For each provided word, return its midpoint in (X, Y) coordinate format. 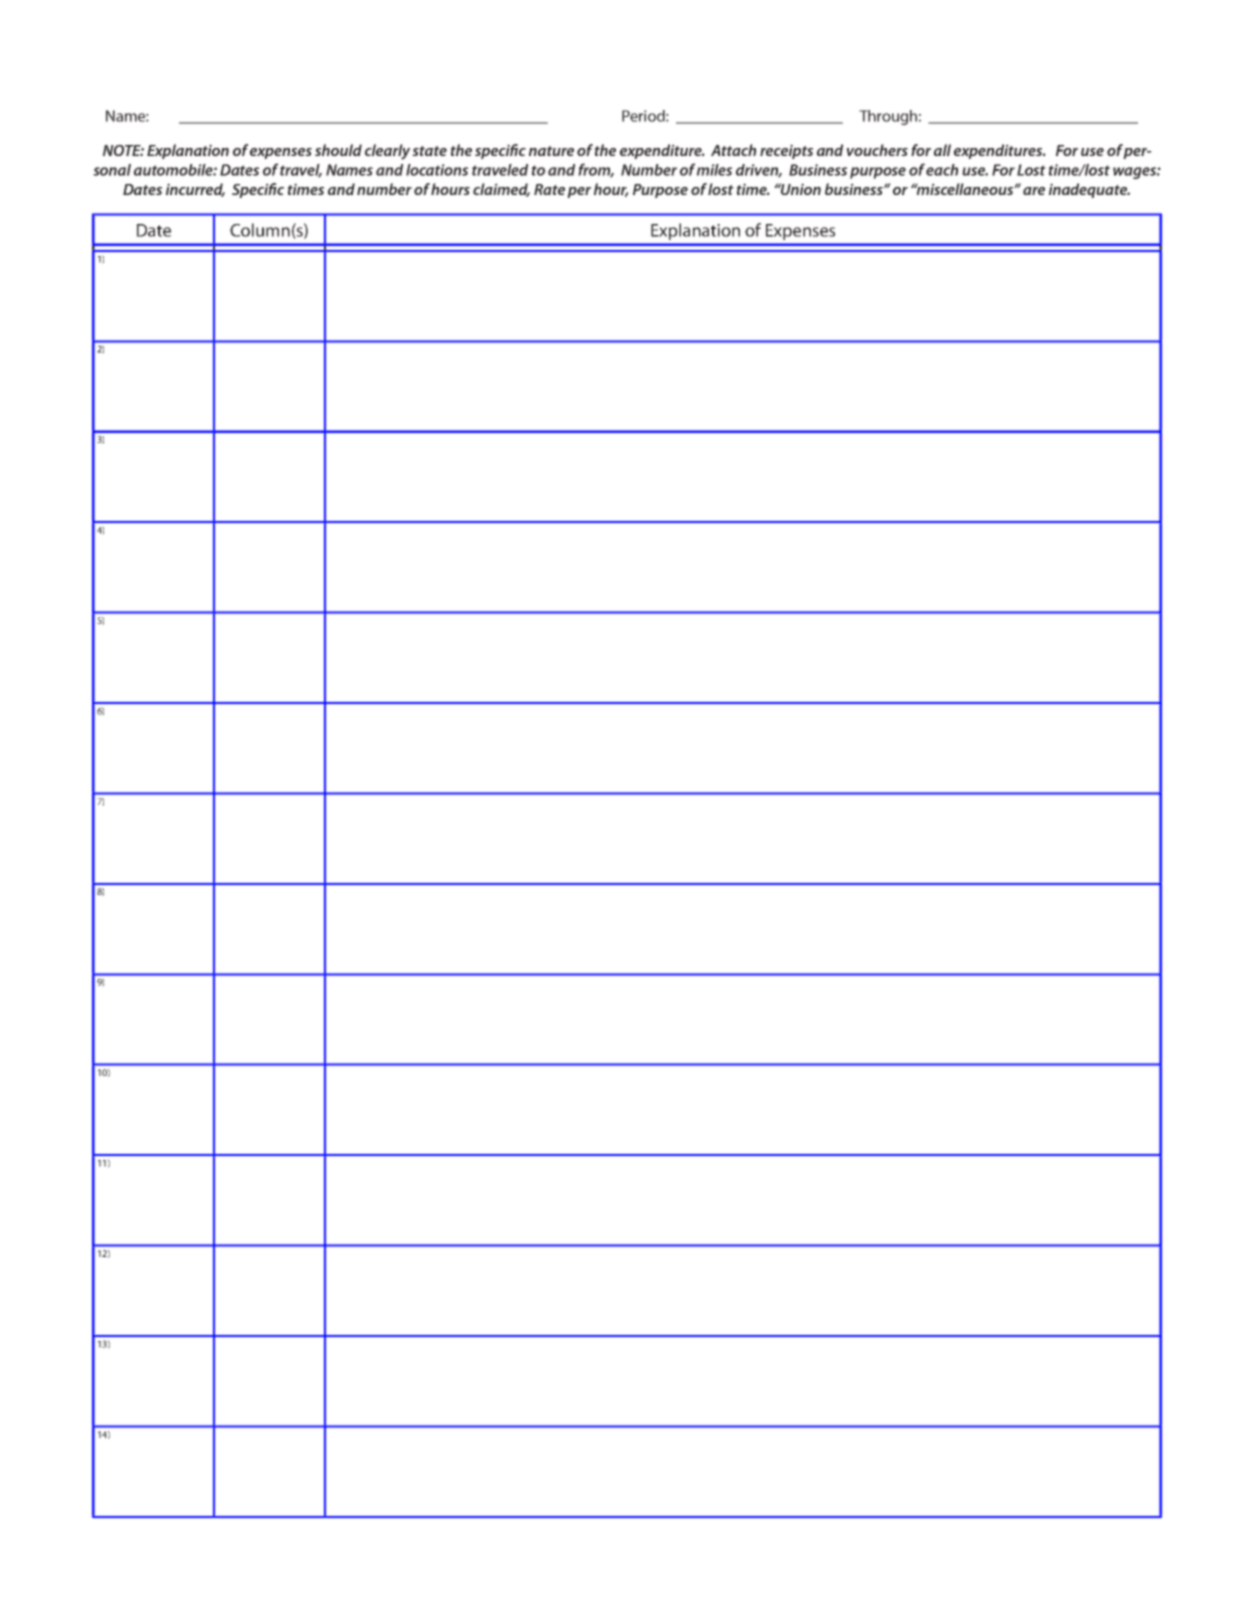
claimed (501, 190)
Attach (733, 150)
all (942, 150)
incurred (195, 190)
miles (714, 170)
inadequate (1089, 190)
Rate (549, 189)
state (429, 151)
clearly (387, 152)
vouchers (877, 150)
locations (437, 170)
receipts (786, 151)
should (338, 150)
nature (551, 151)
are (1034, 191)
